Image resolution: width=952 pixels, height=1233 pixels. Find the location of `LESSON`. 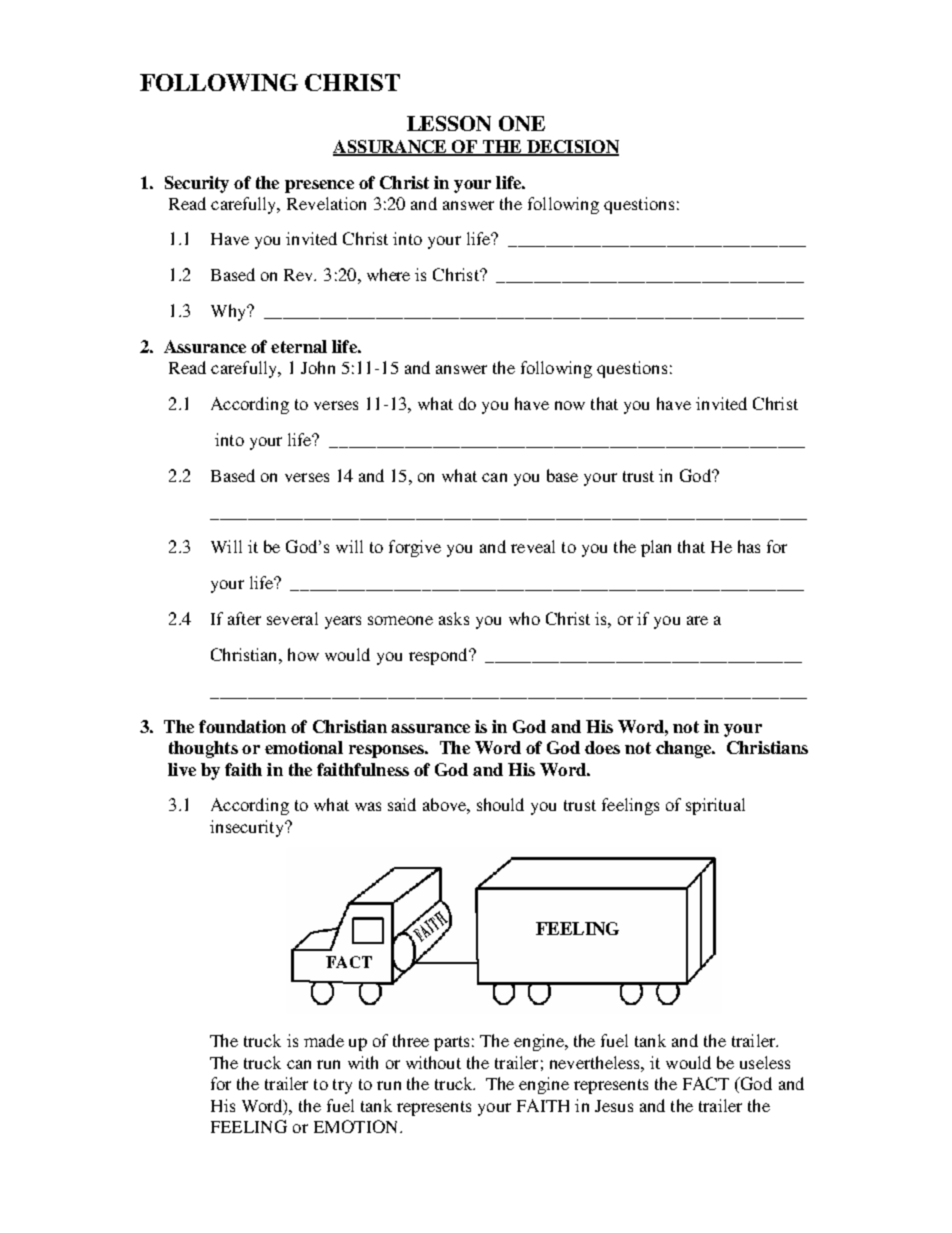

LESSON is located at coordinates (449, 123).
